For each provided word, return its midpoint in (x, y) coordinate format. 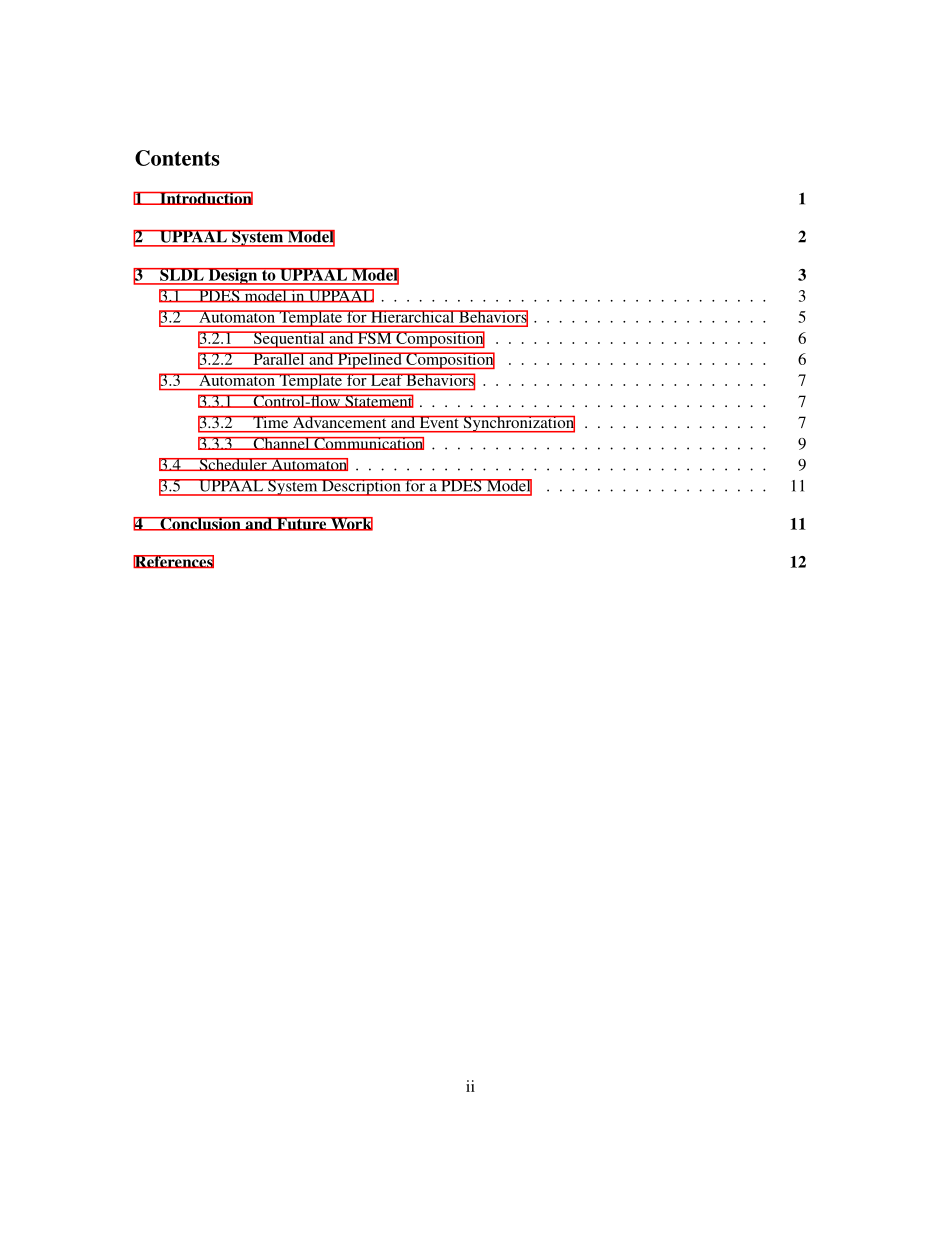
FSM (375, 337)
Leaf (386, 379)
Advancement (339, 422)
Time (271, 422)
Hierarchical (413, 316)
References (173, 561)
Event (439, 422)
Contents (177, 158)
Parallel (279, 358)
